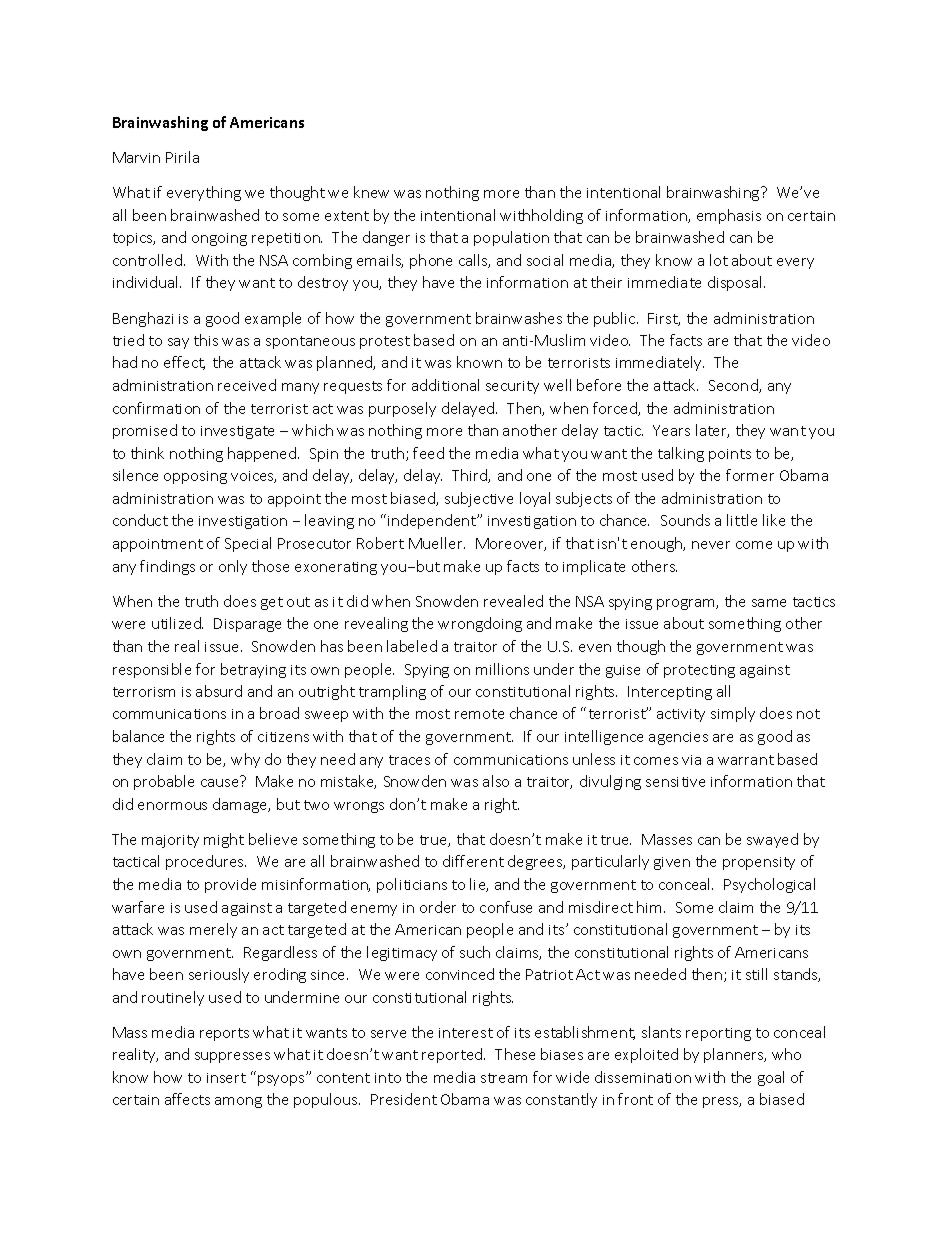 The height and width of the page is (1233, 952). Describe the element at coordinates (691, 760) in the page. I see `via` at that location.
